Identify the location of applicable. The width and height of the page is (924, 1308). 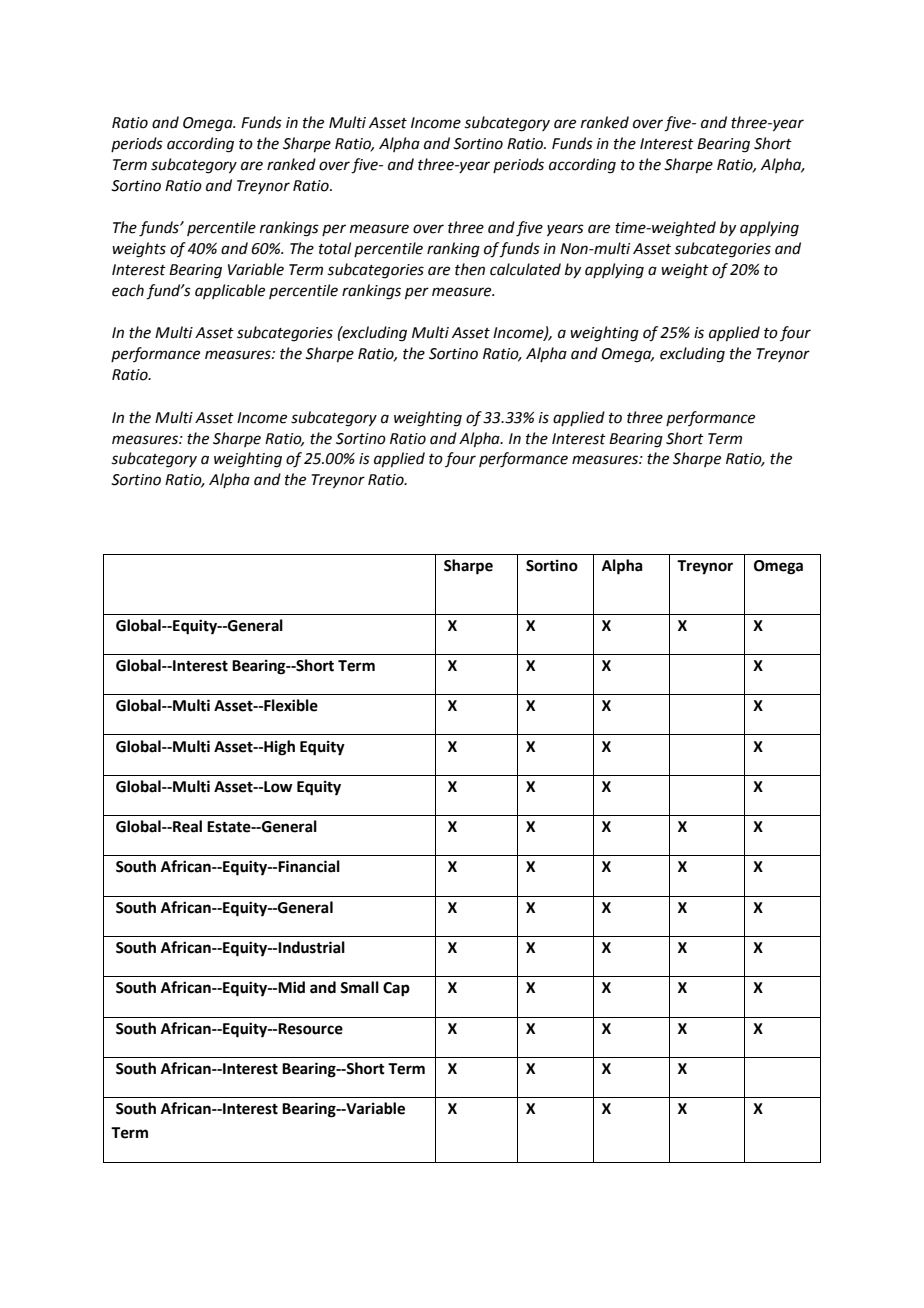
(230, 291).
